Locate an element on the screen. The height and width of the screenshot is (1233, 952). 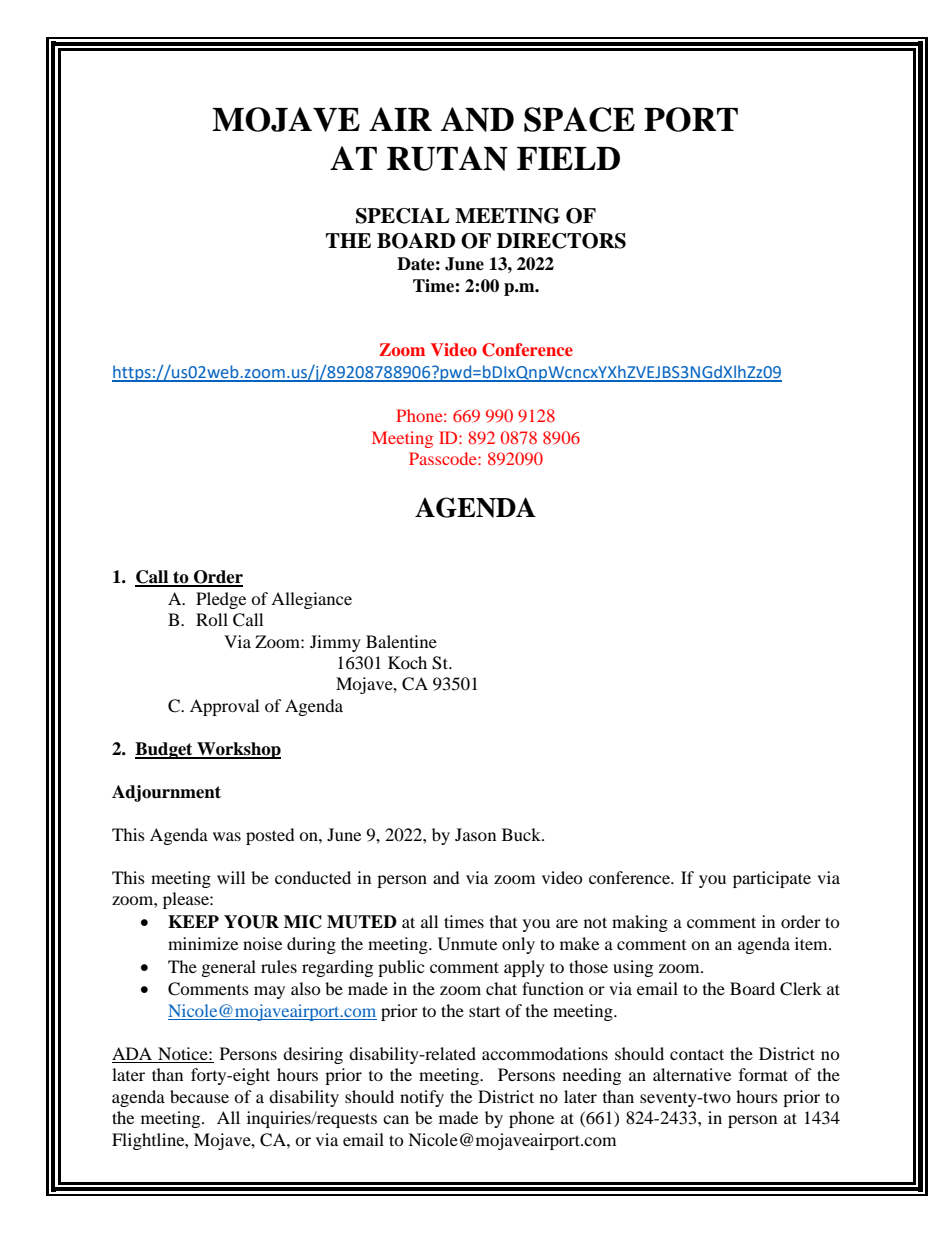
SPACE is located at coordinates (579, 119).
